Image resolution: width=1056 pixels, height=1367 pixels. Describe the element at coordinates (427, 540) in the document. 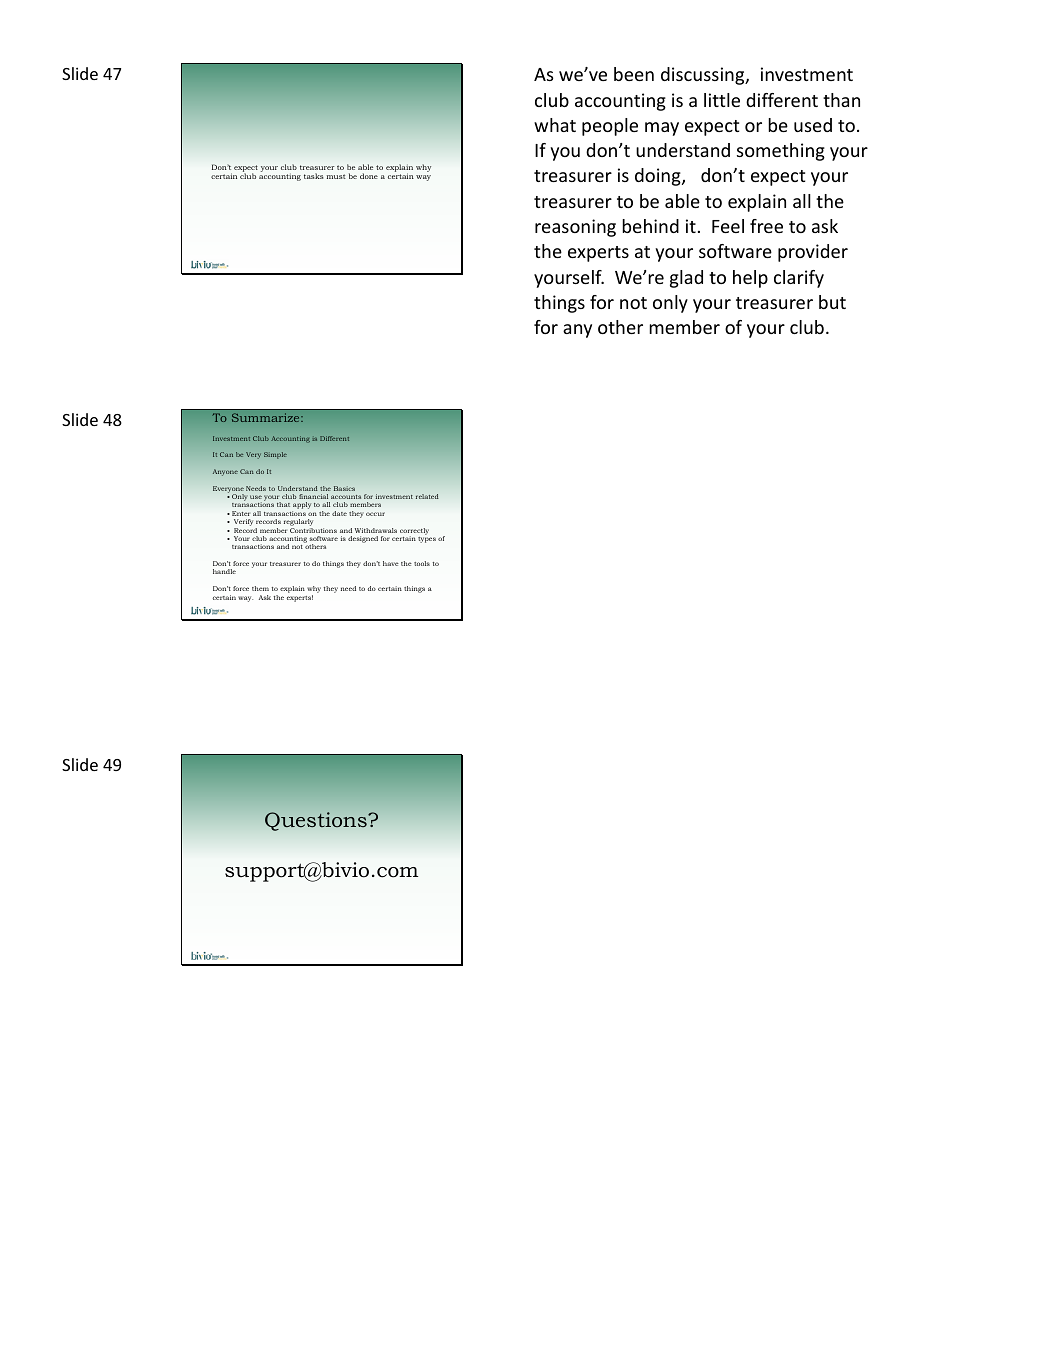

I see `types` at that location.
